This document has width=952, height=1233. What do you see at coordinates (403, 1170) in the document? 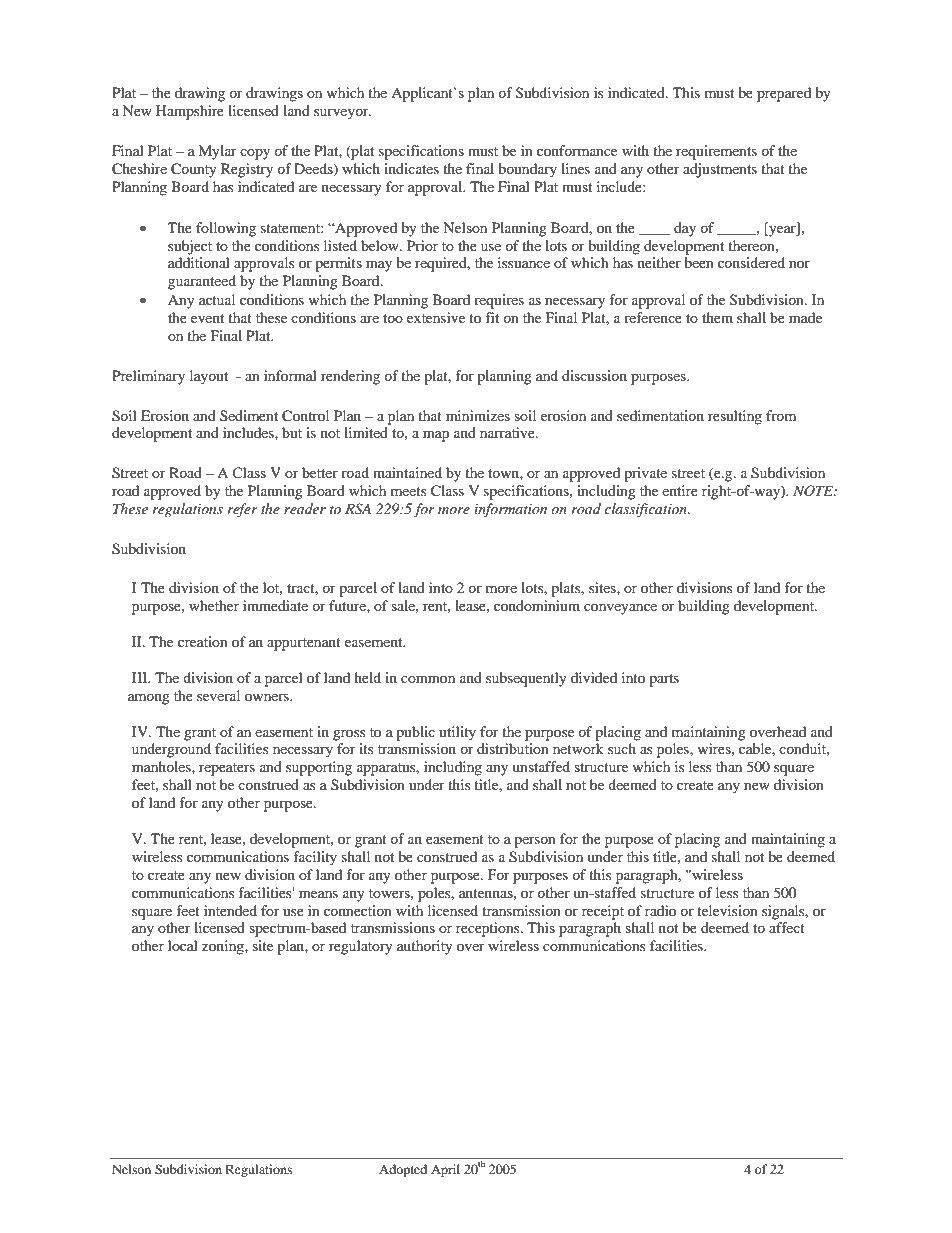
I see `Adopted` at bounding box center [403, 1170].
